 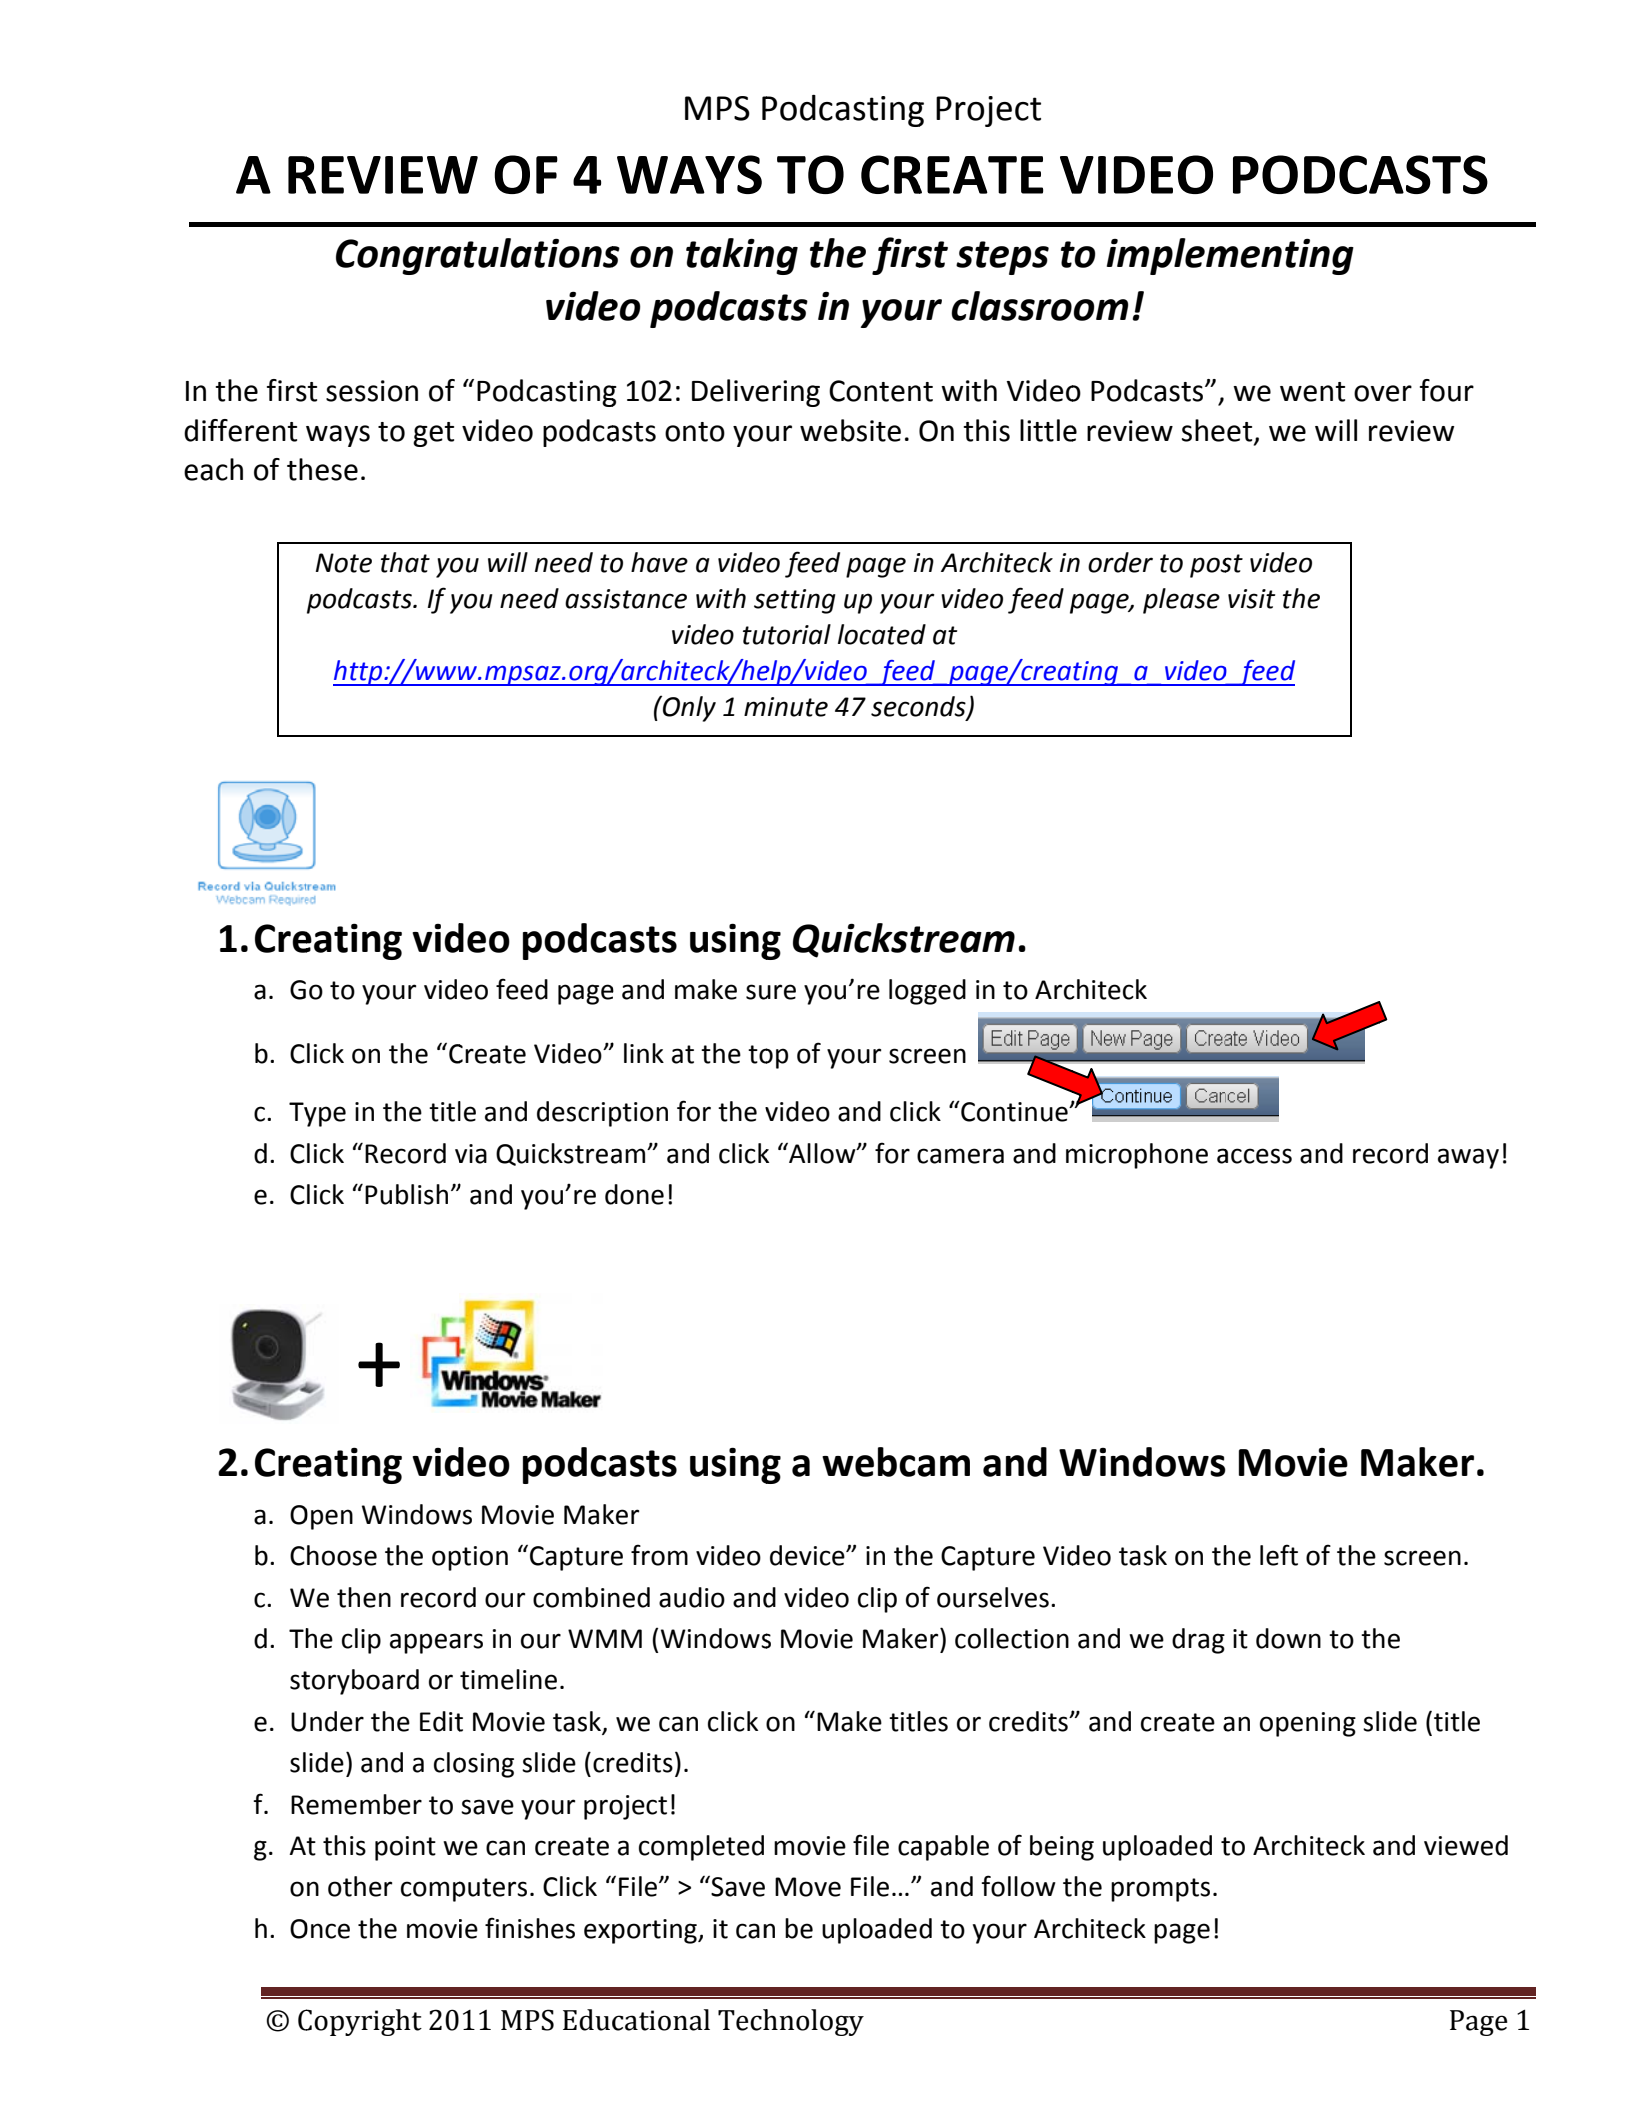 What do you see at coordinates (406, 1194) in the screenshot?
I see `Publish` at bounding box center [406, 1194].
